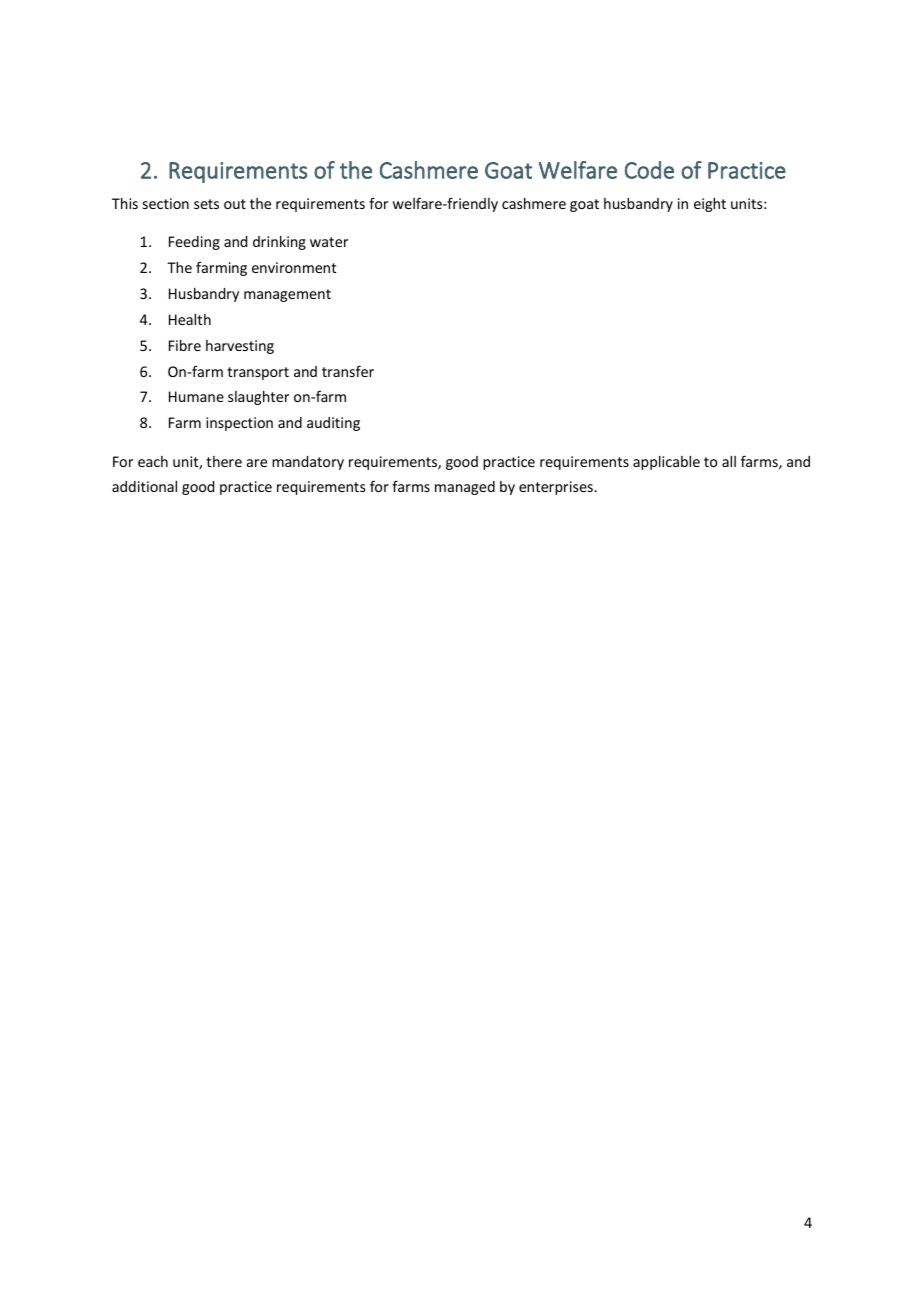  I want to click on transfer, so click(348, 371).
